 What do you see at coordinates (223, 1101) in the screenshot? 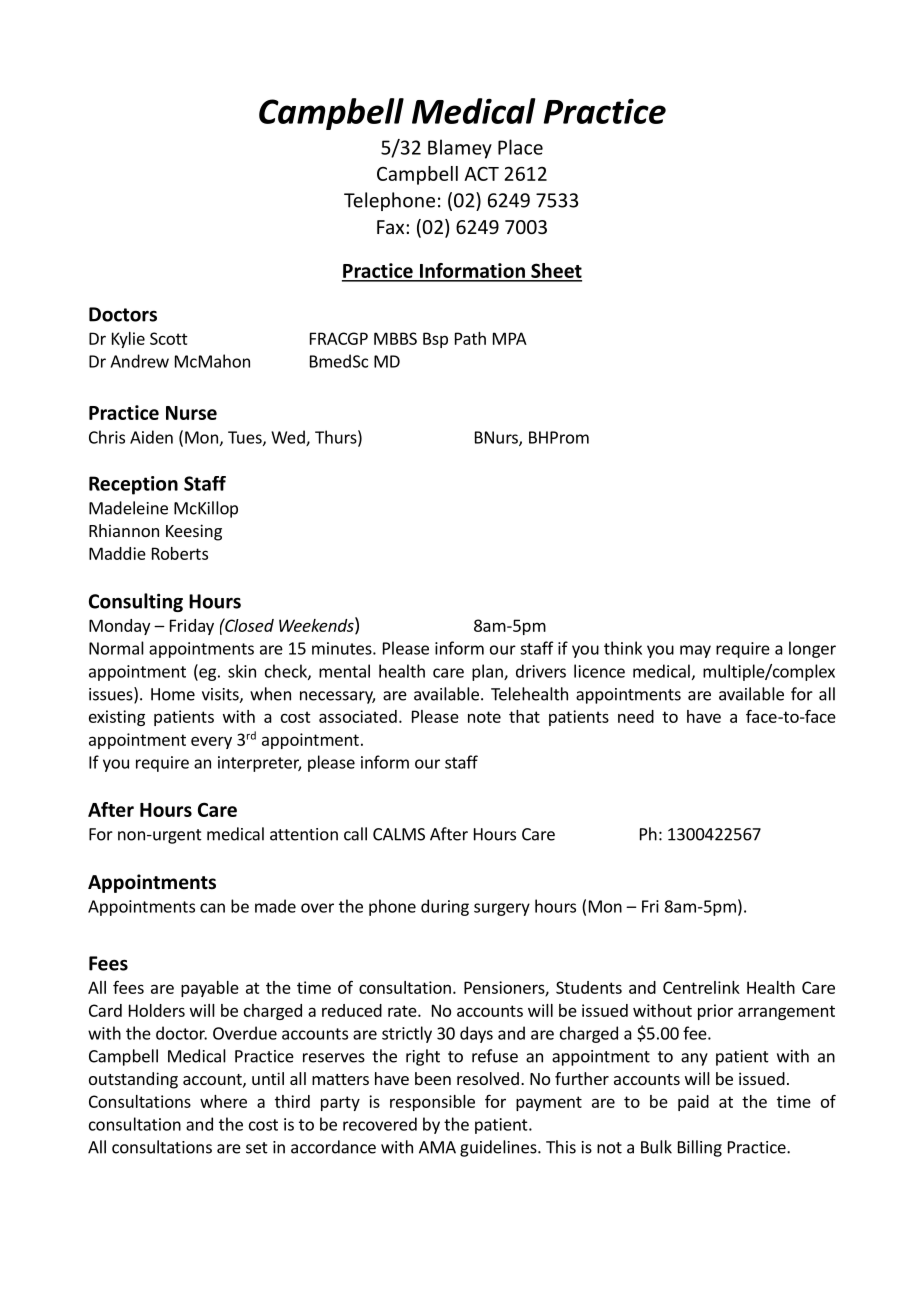
I see `where` at bounding box center [223, 1101].
